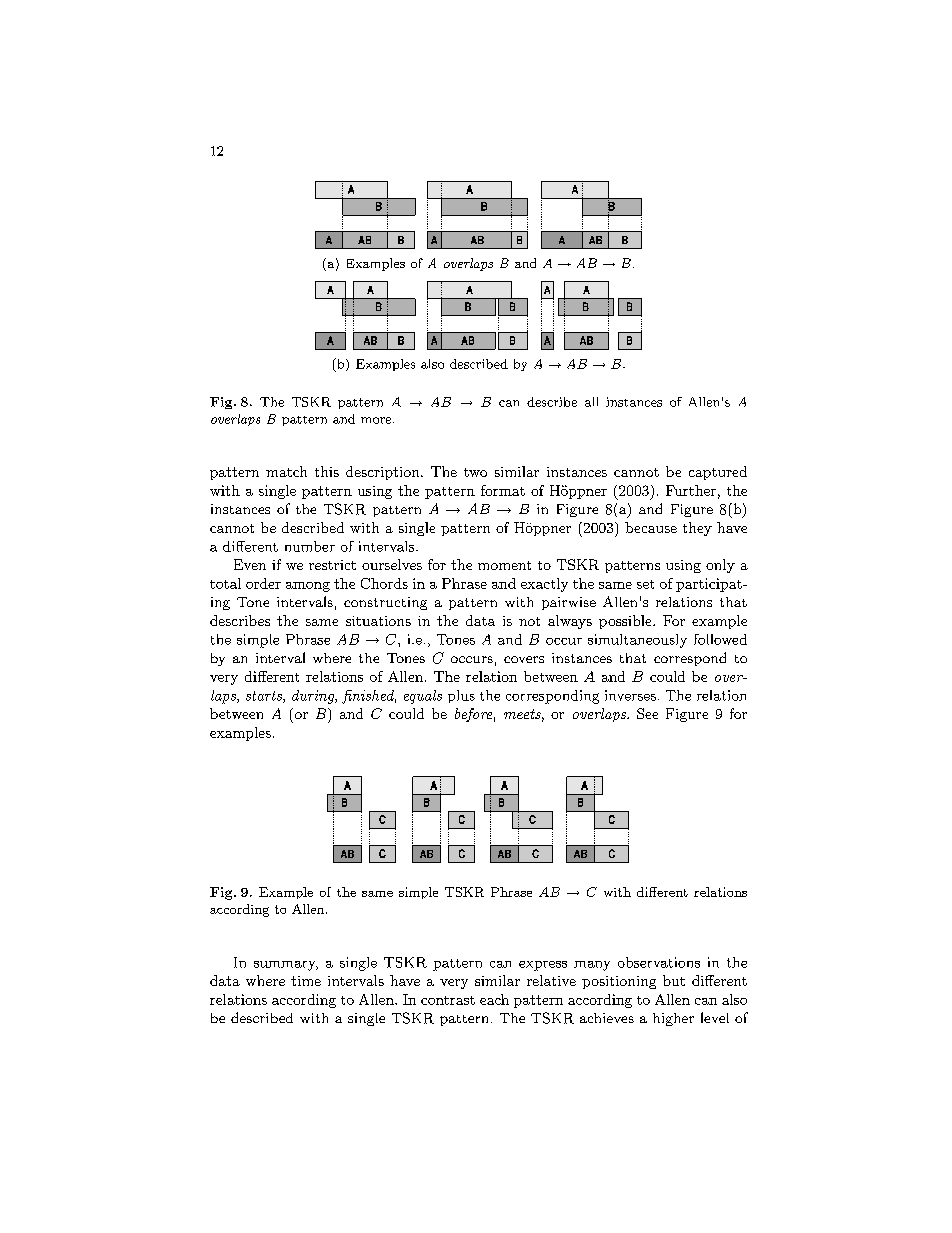 Image resolution: width=952 pixels, height=1233 pixels. What do you see at coordinates (494, 999) in the screenshot?
I see `each` at bounding box center [494, 999].
